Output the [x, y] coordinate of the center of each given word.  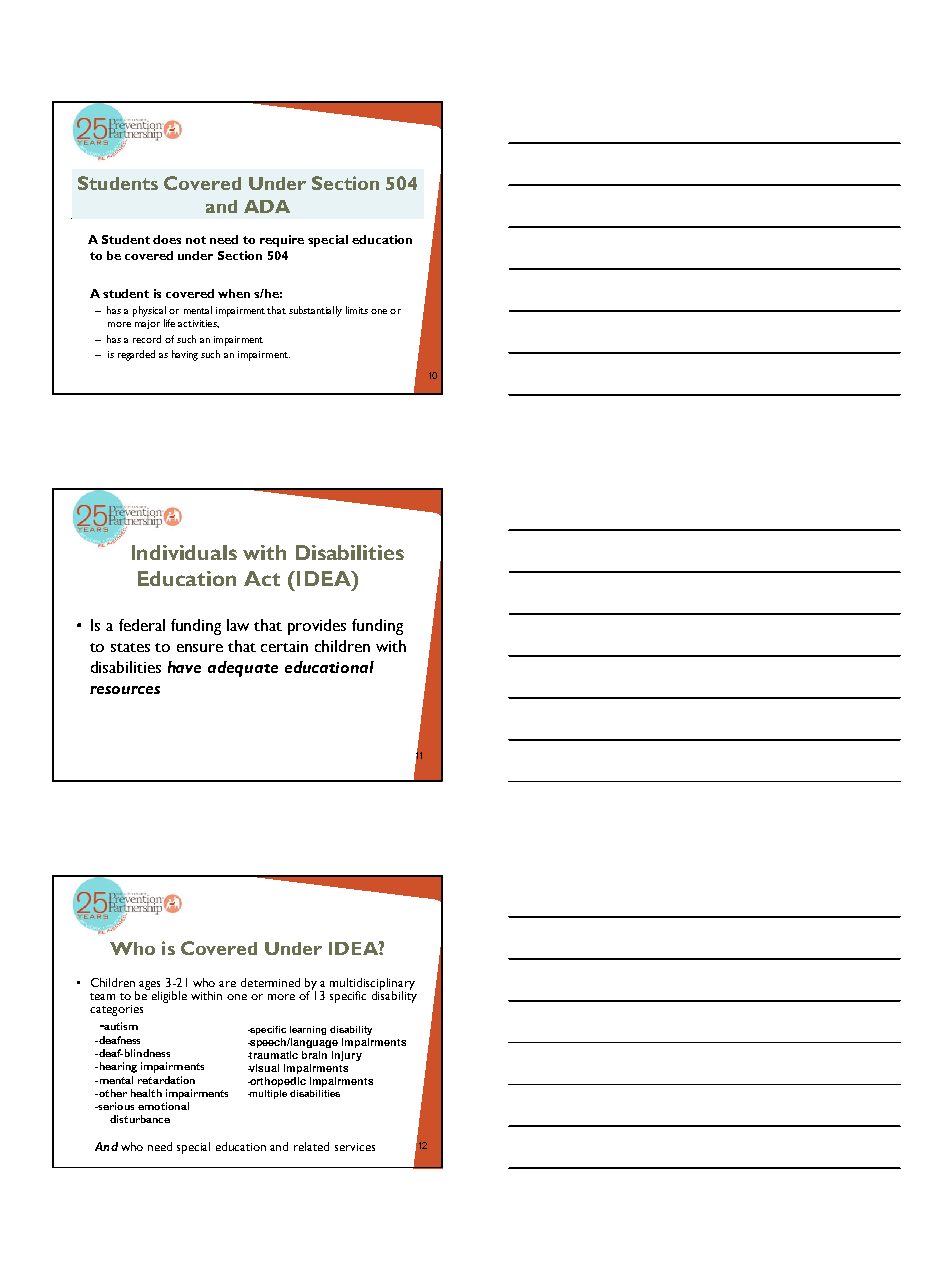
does [167, 239]
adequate [243, 669]
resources [125, 690]
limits [357, 310]
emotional [163, 1106]
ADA [267, 206]
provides [317, 627]
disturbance [140, 1119]
